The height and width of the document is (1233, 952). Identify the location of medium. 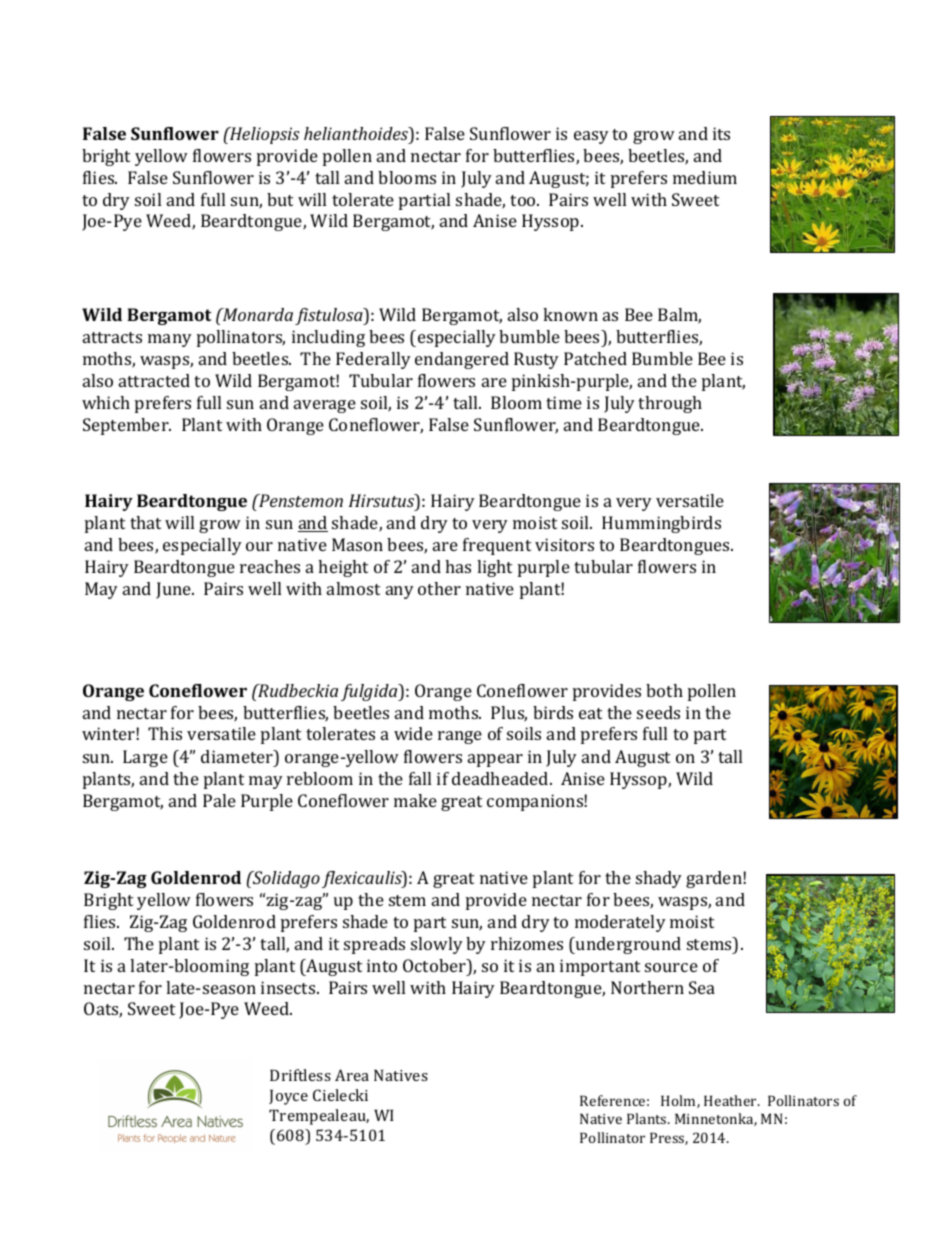
(705, 177).
